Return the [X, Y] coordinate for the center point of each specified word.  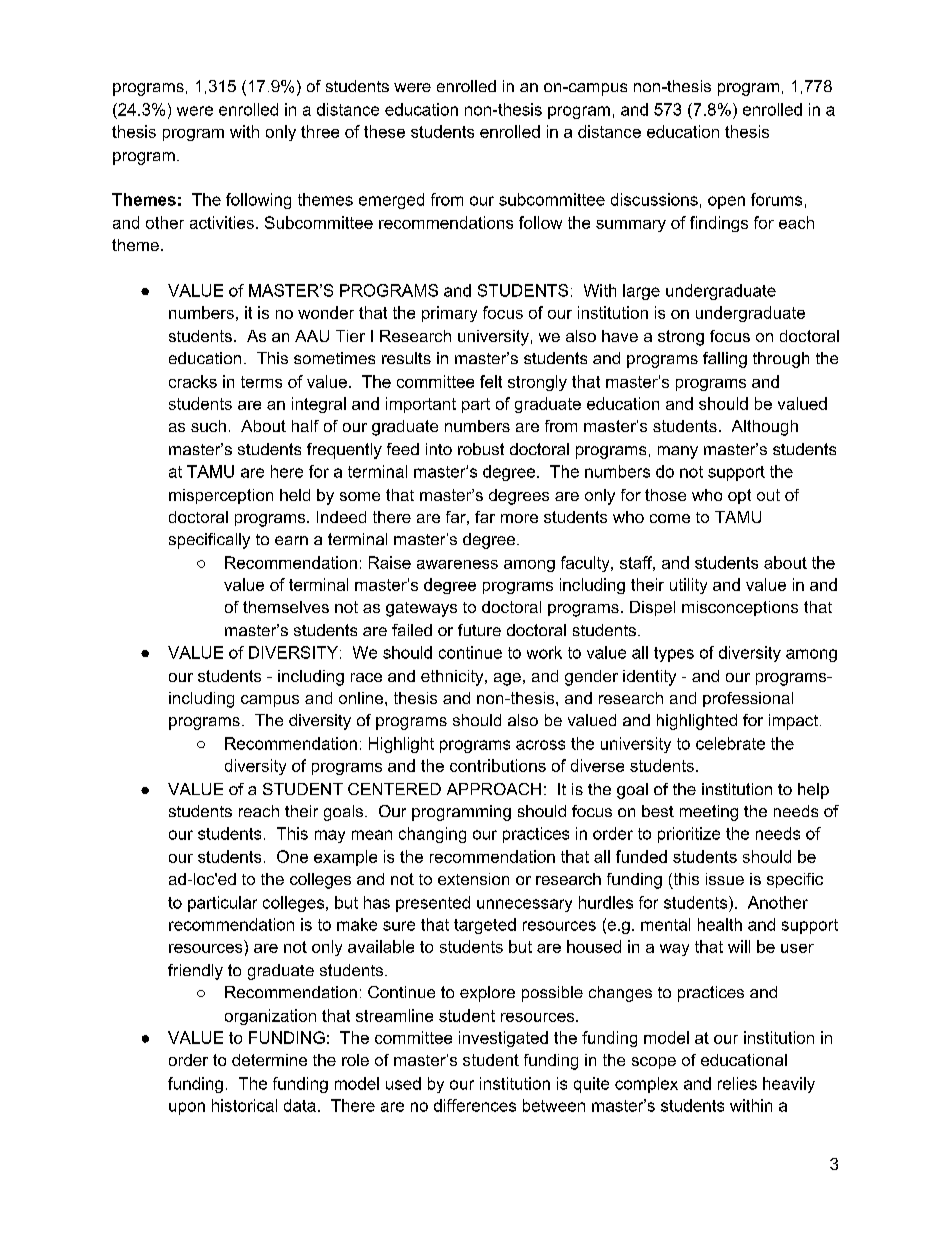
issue [725, 879]
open [726, 202]
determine [269, 1060]
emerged [391, 201]
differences [475, 1105]
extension [473, 879]
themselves [286, 607]
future [479, 630]
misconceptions [740, 608]
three [320, 131]
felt [491, 381]
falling [725, 360]
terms [261, 382]
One [292, 856]
